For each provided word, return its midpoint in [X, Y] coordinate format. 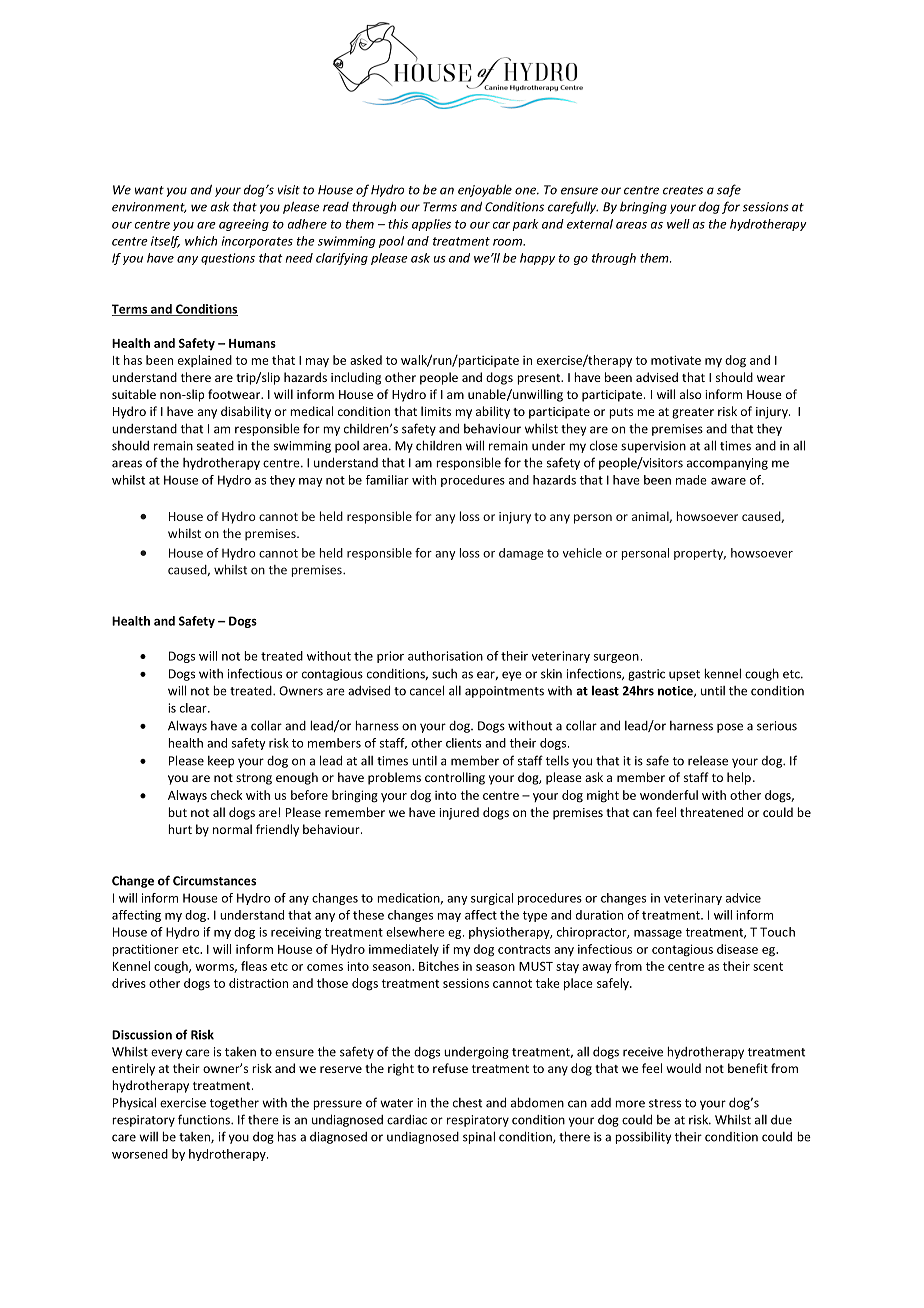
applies [431, 225]
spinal [479, 1137]
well [678, 224]
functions [205, 1119]
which [201, 241]
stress [665, 1103]
